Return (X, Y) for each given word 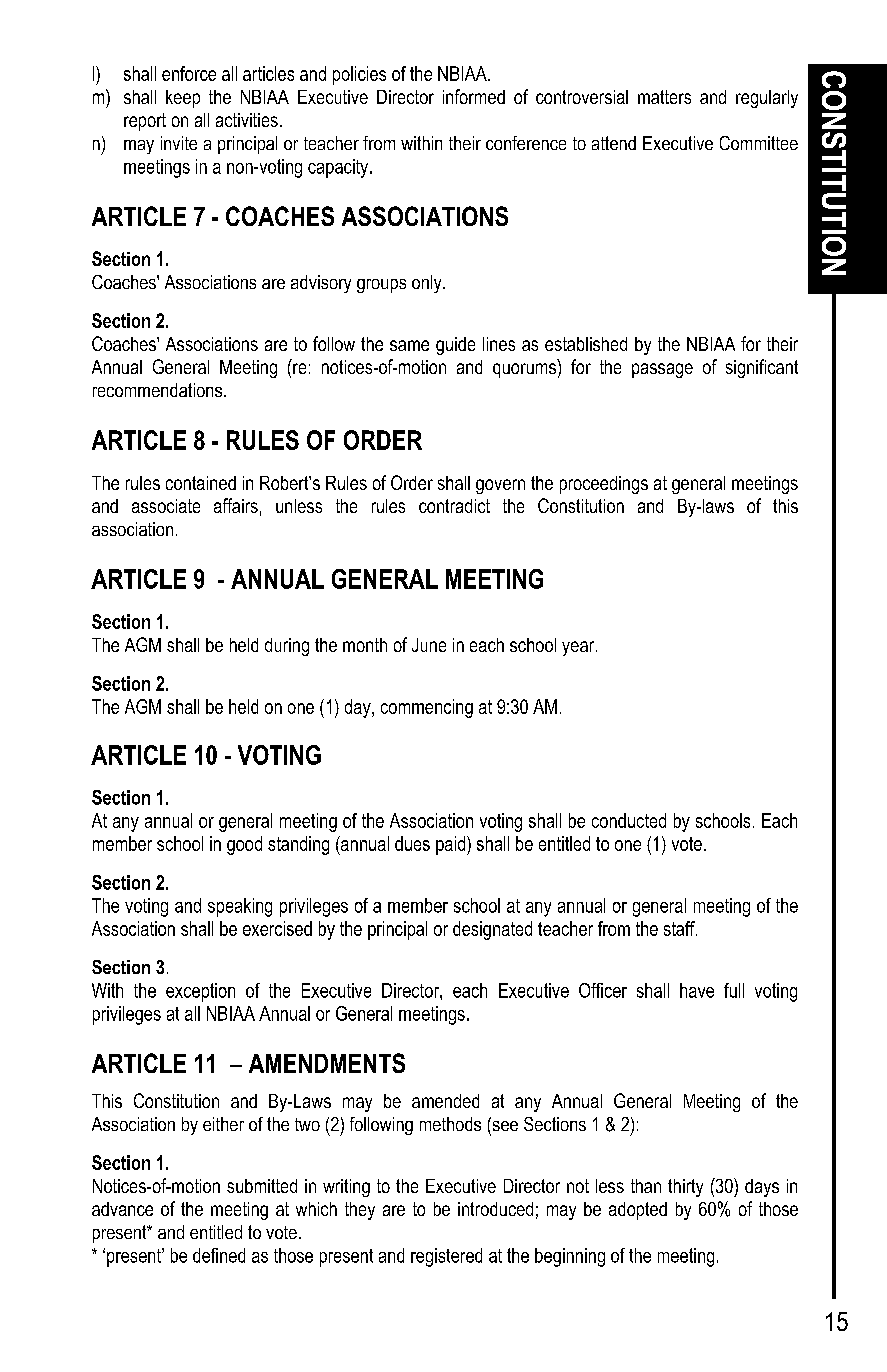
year (579, 648)
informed (474, 96)
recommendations (159, 390)
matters (664, 97)
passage (662, 370)
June (429, 645)
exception (200, 992)
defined (219, 1255)
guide (455, 346)
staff (680, 928)
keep (183, 99)
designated (492, 930)
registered (446, 1257)
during (287, 647)
